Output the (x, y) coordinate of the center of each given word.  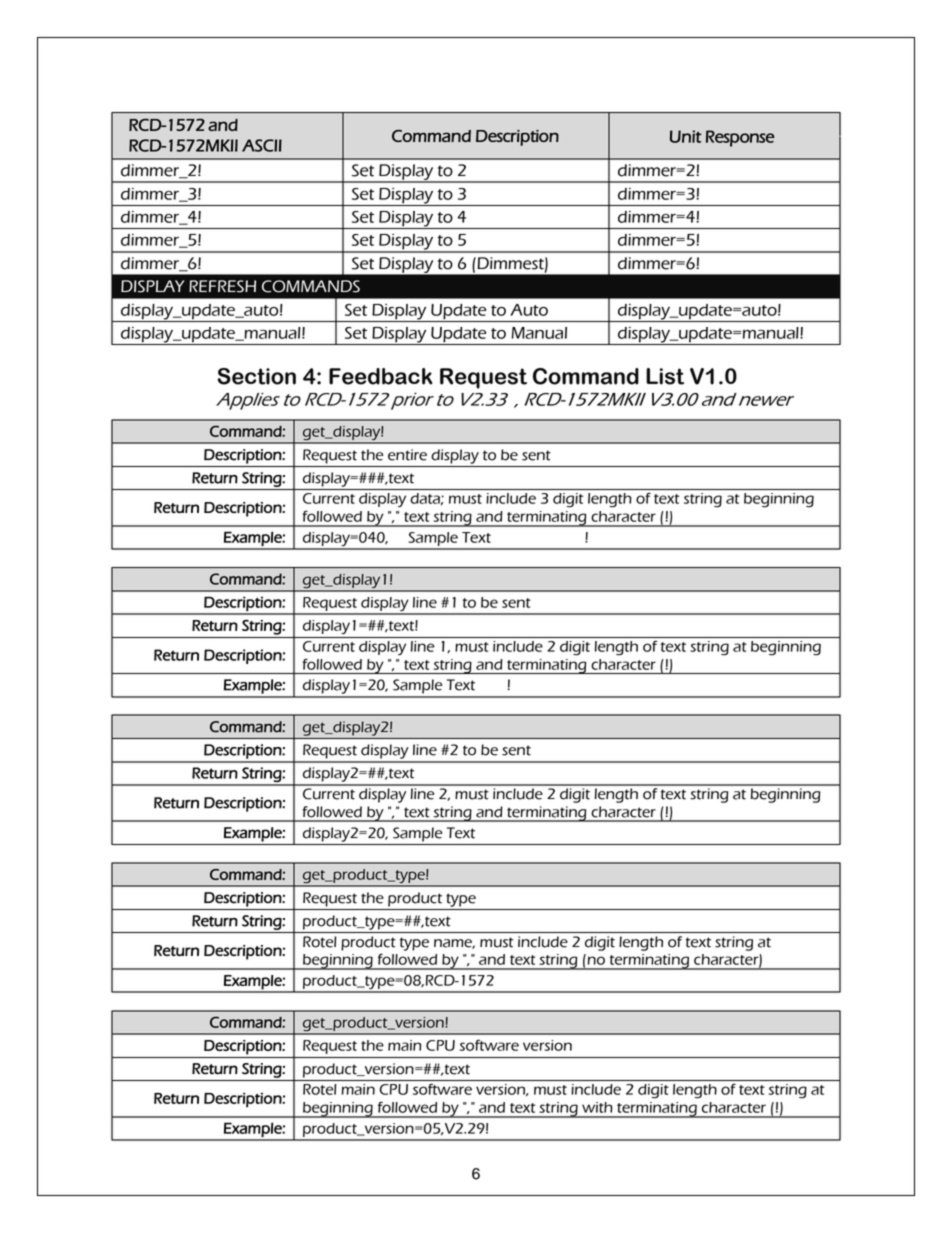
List (665, 376)
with (597, 1107)
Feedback (381, 376)
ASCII (262, 145)
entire (407, 455)
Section (256, 376)
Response (740, 138)
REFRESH (222, 286)
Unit (686, 136)
